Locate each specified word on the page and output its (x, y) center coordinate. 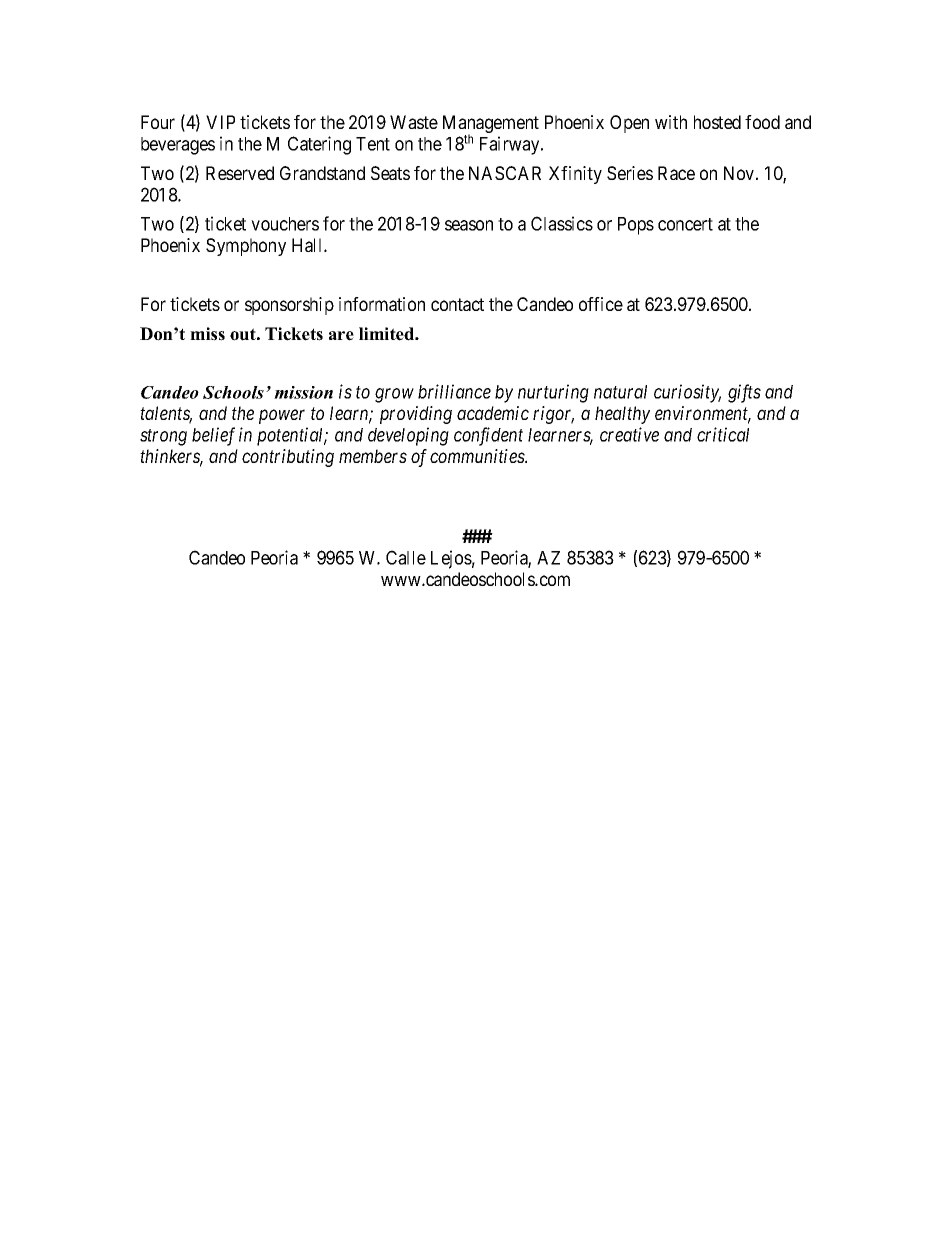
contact (457, 304)
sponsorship (289, 306)
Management (491, 125)
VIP (220, 122)
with (671, 122)
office (601, 304)
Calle (406, 557)
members (373, 456)
